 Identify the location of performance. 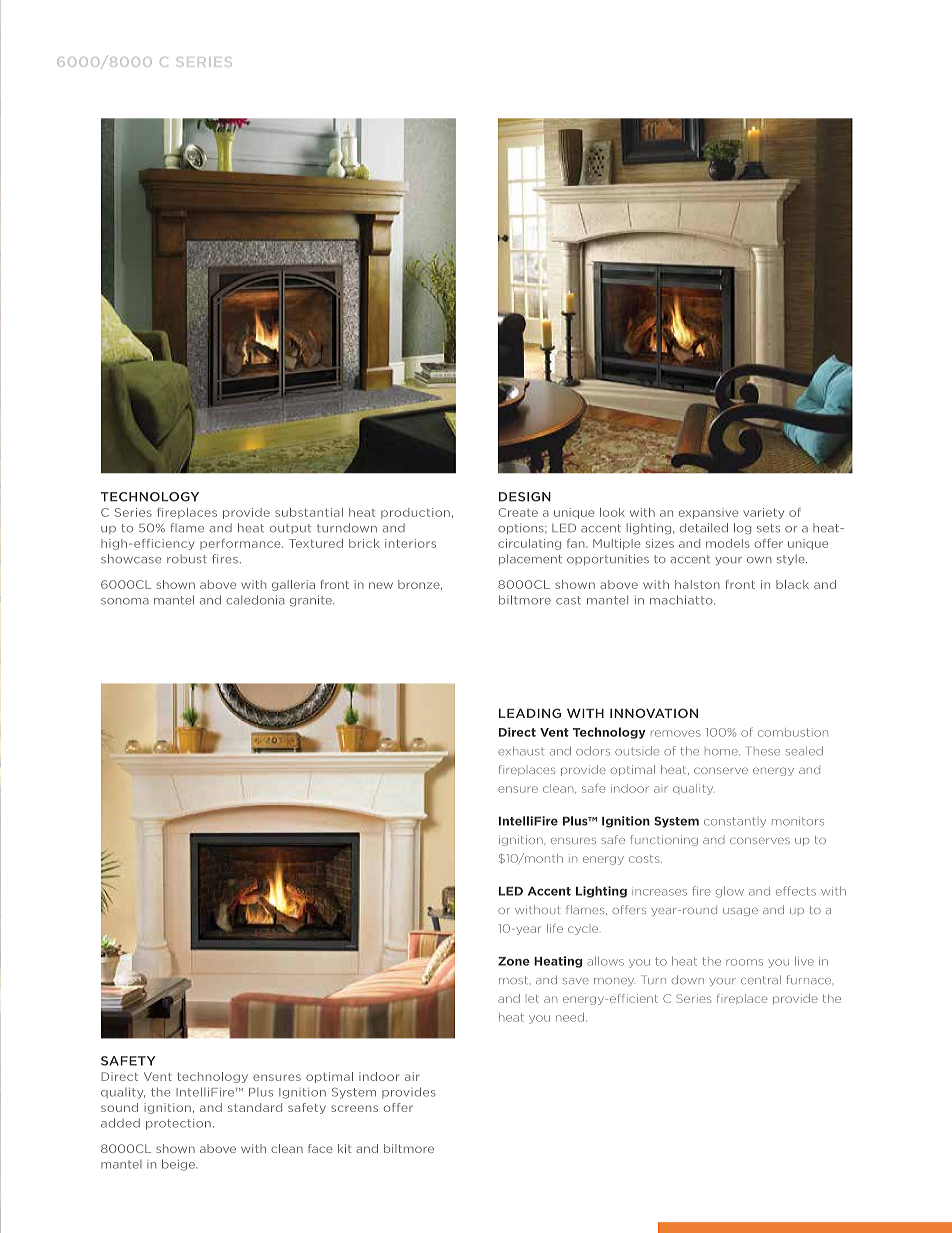
(241, 544).
